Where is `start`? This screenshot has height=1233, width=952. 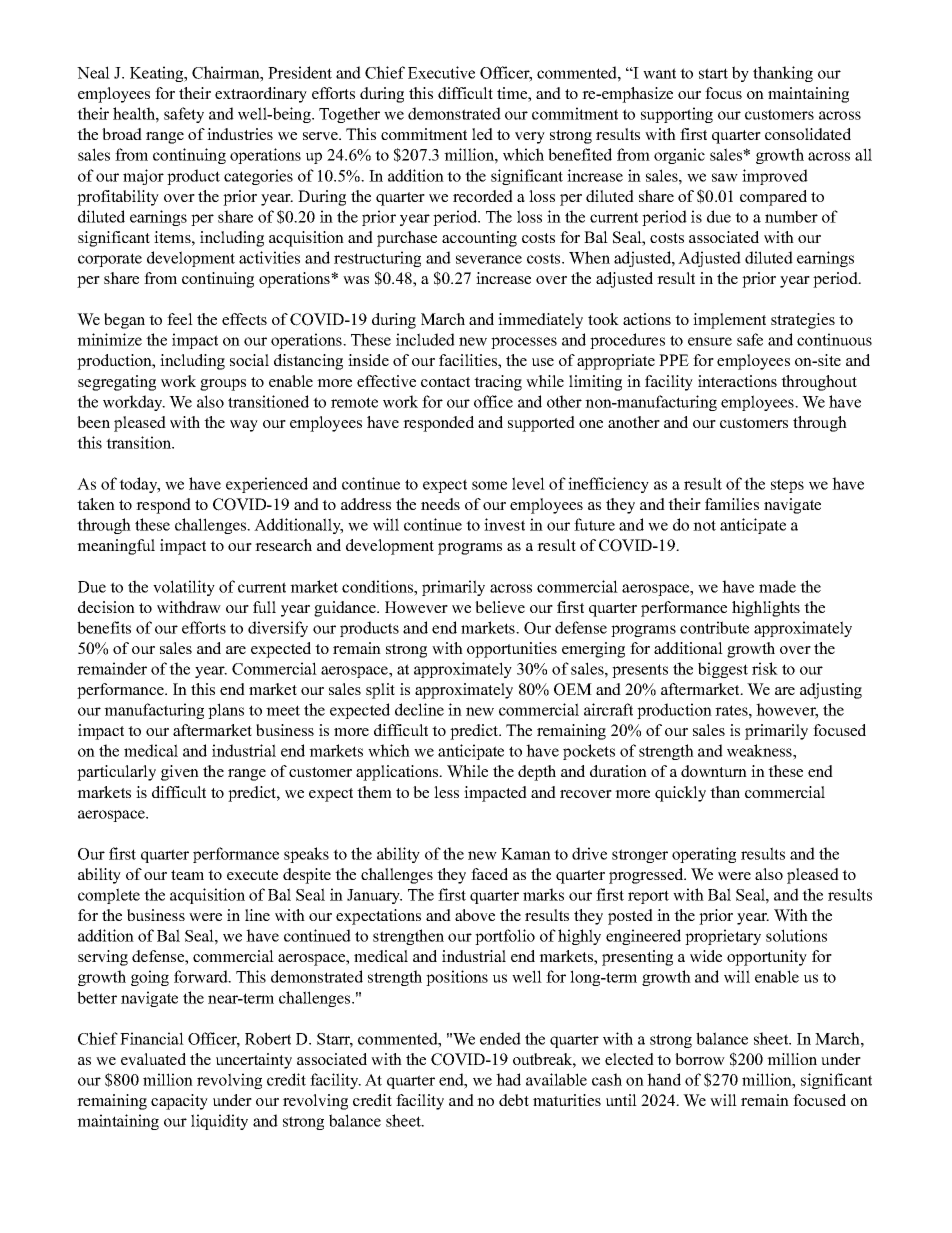 start is located at coordinates (713, 73).
